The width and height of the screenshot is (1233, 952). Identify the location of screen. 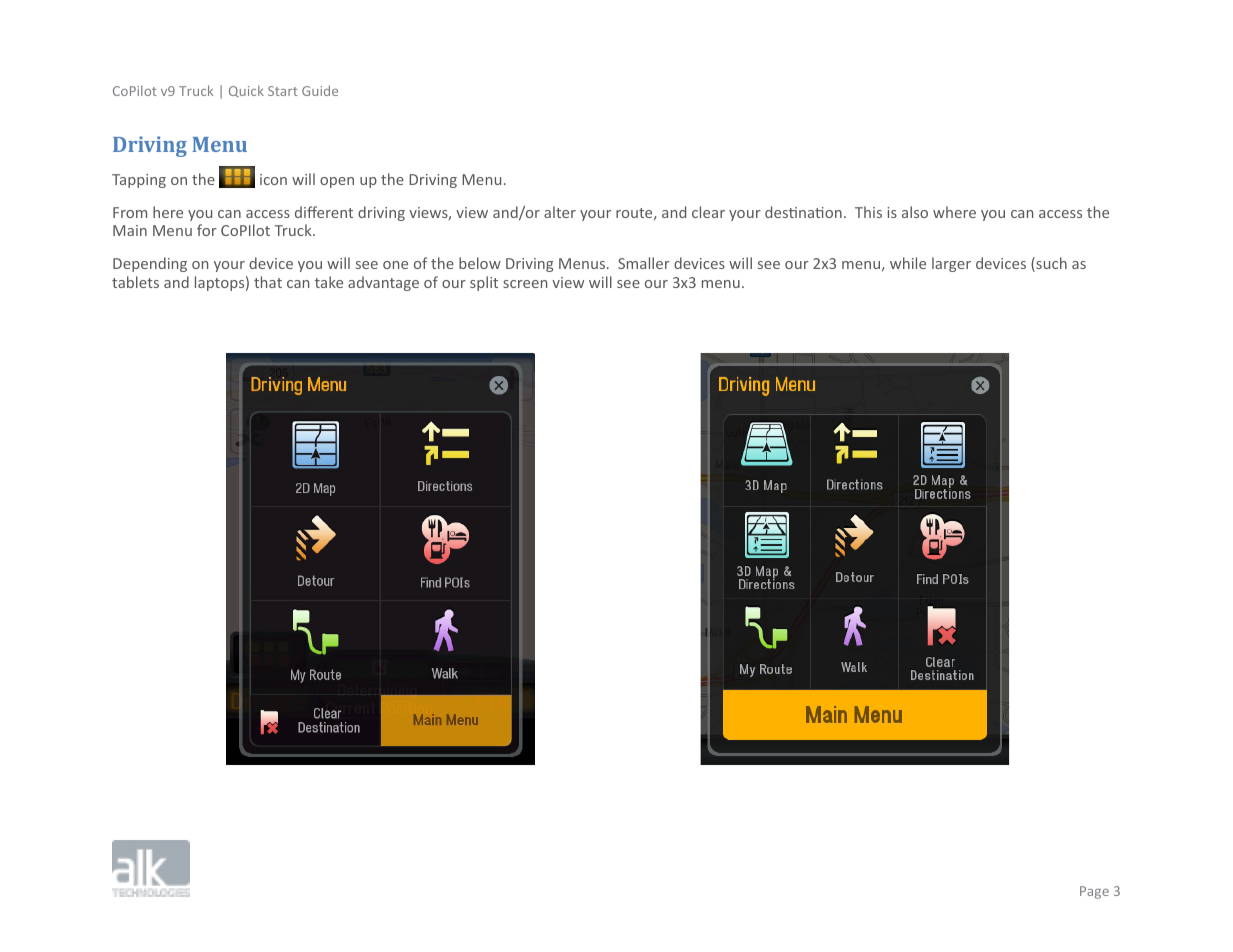
(525, 284).
